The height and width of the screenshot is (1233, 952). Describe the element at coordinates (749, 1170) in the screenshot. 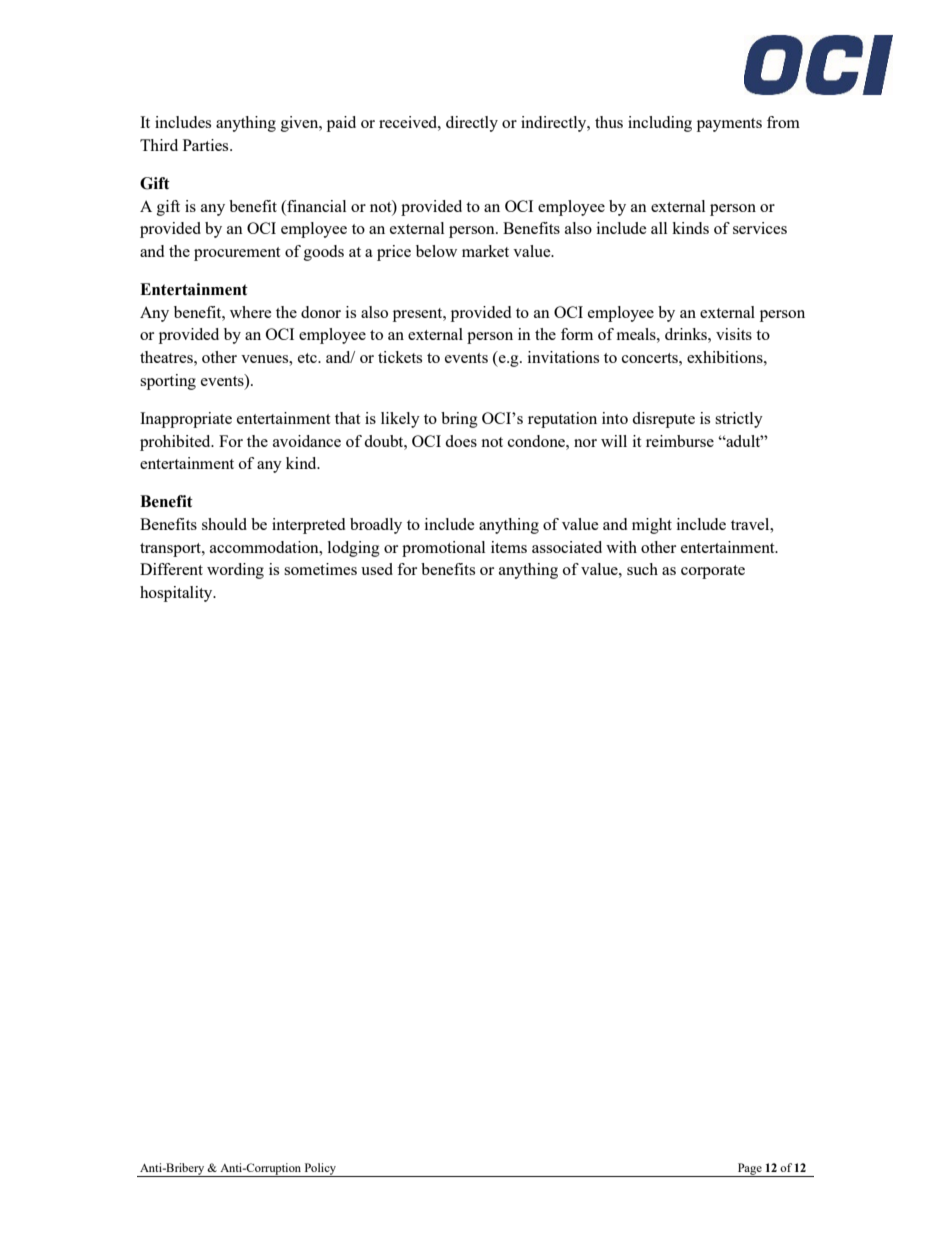

I see `Page` at that location.
